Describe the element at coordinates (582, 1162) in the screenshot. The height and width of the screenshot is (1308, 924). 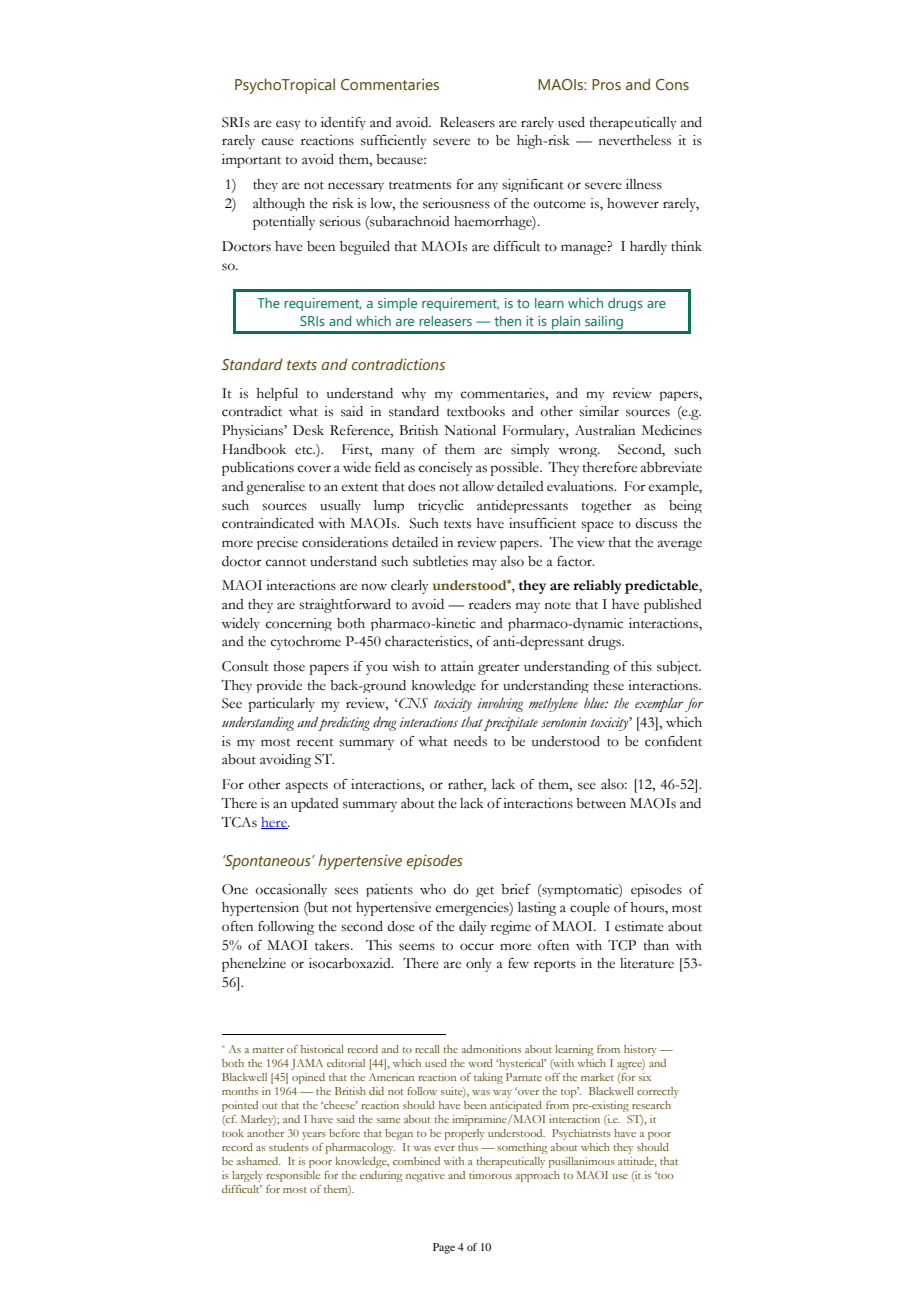
I see `pusillanimous` at that location.
